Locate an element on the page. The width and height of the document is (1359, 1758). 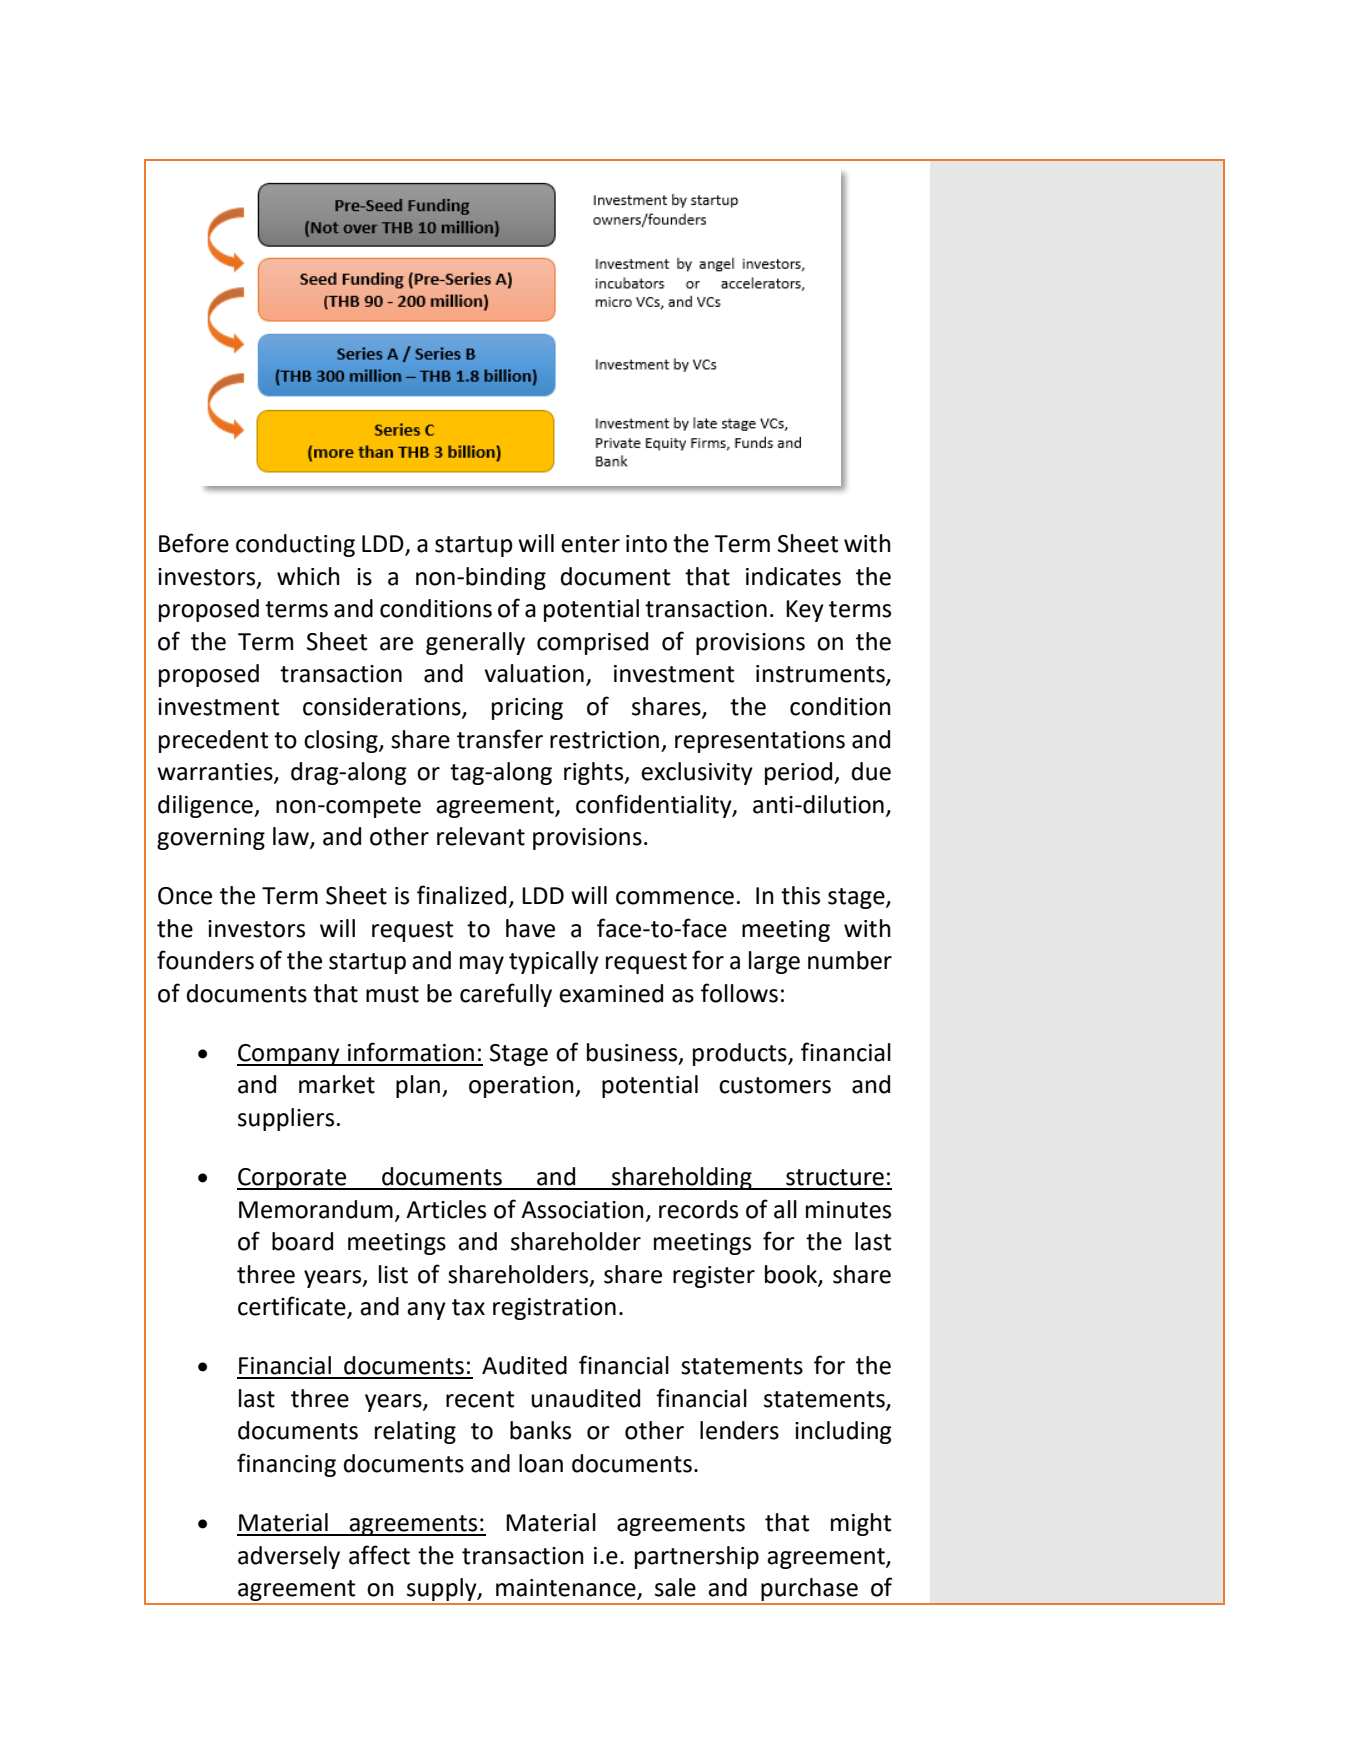
operation is located at coordinates (522, 1087).
